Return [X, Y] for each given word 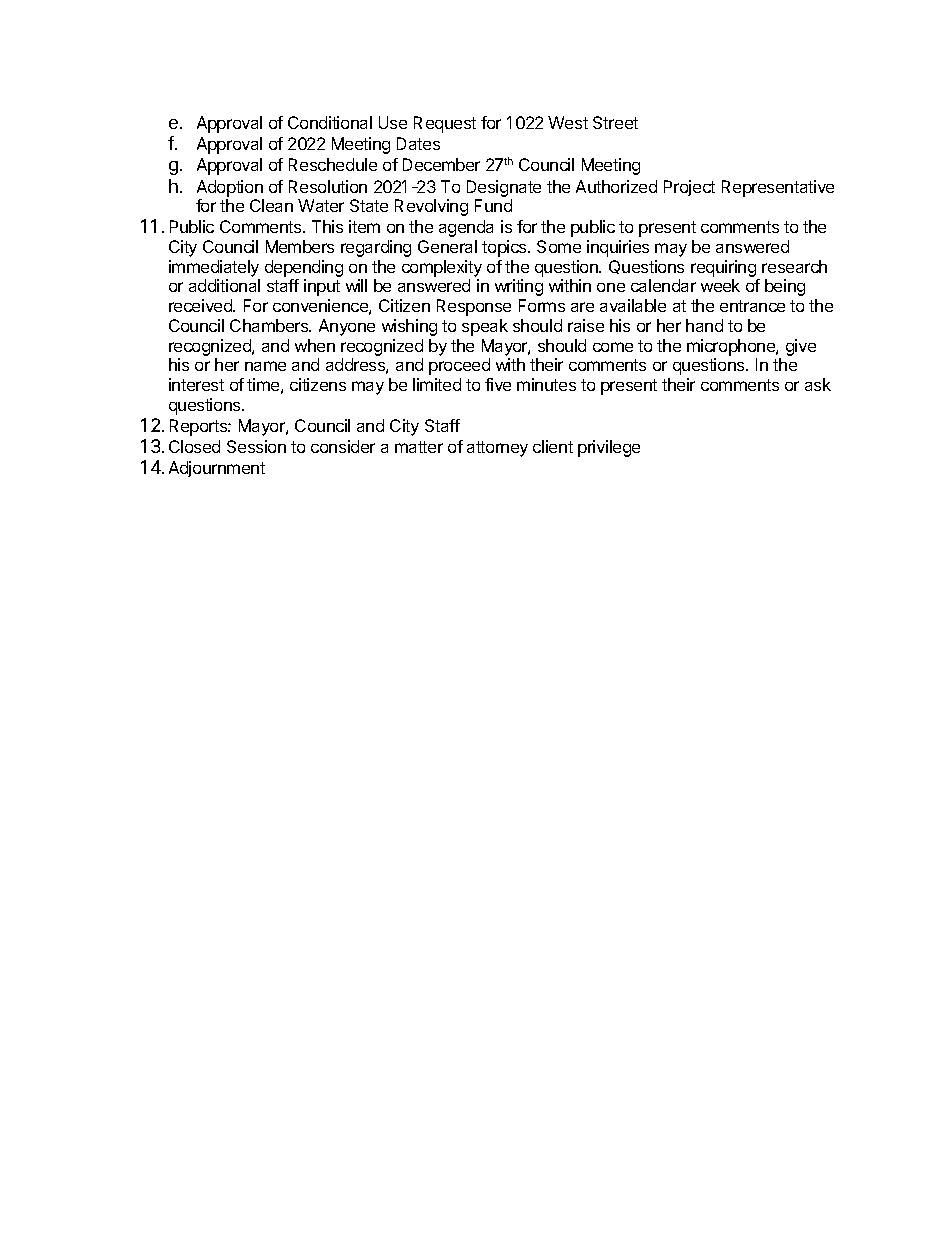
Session [256, 446]
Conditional [330, 122]
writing [519, 287]
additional [224, 285]
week [720, 285]
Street [615, 122]
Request [445, 124]
